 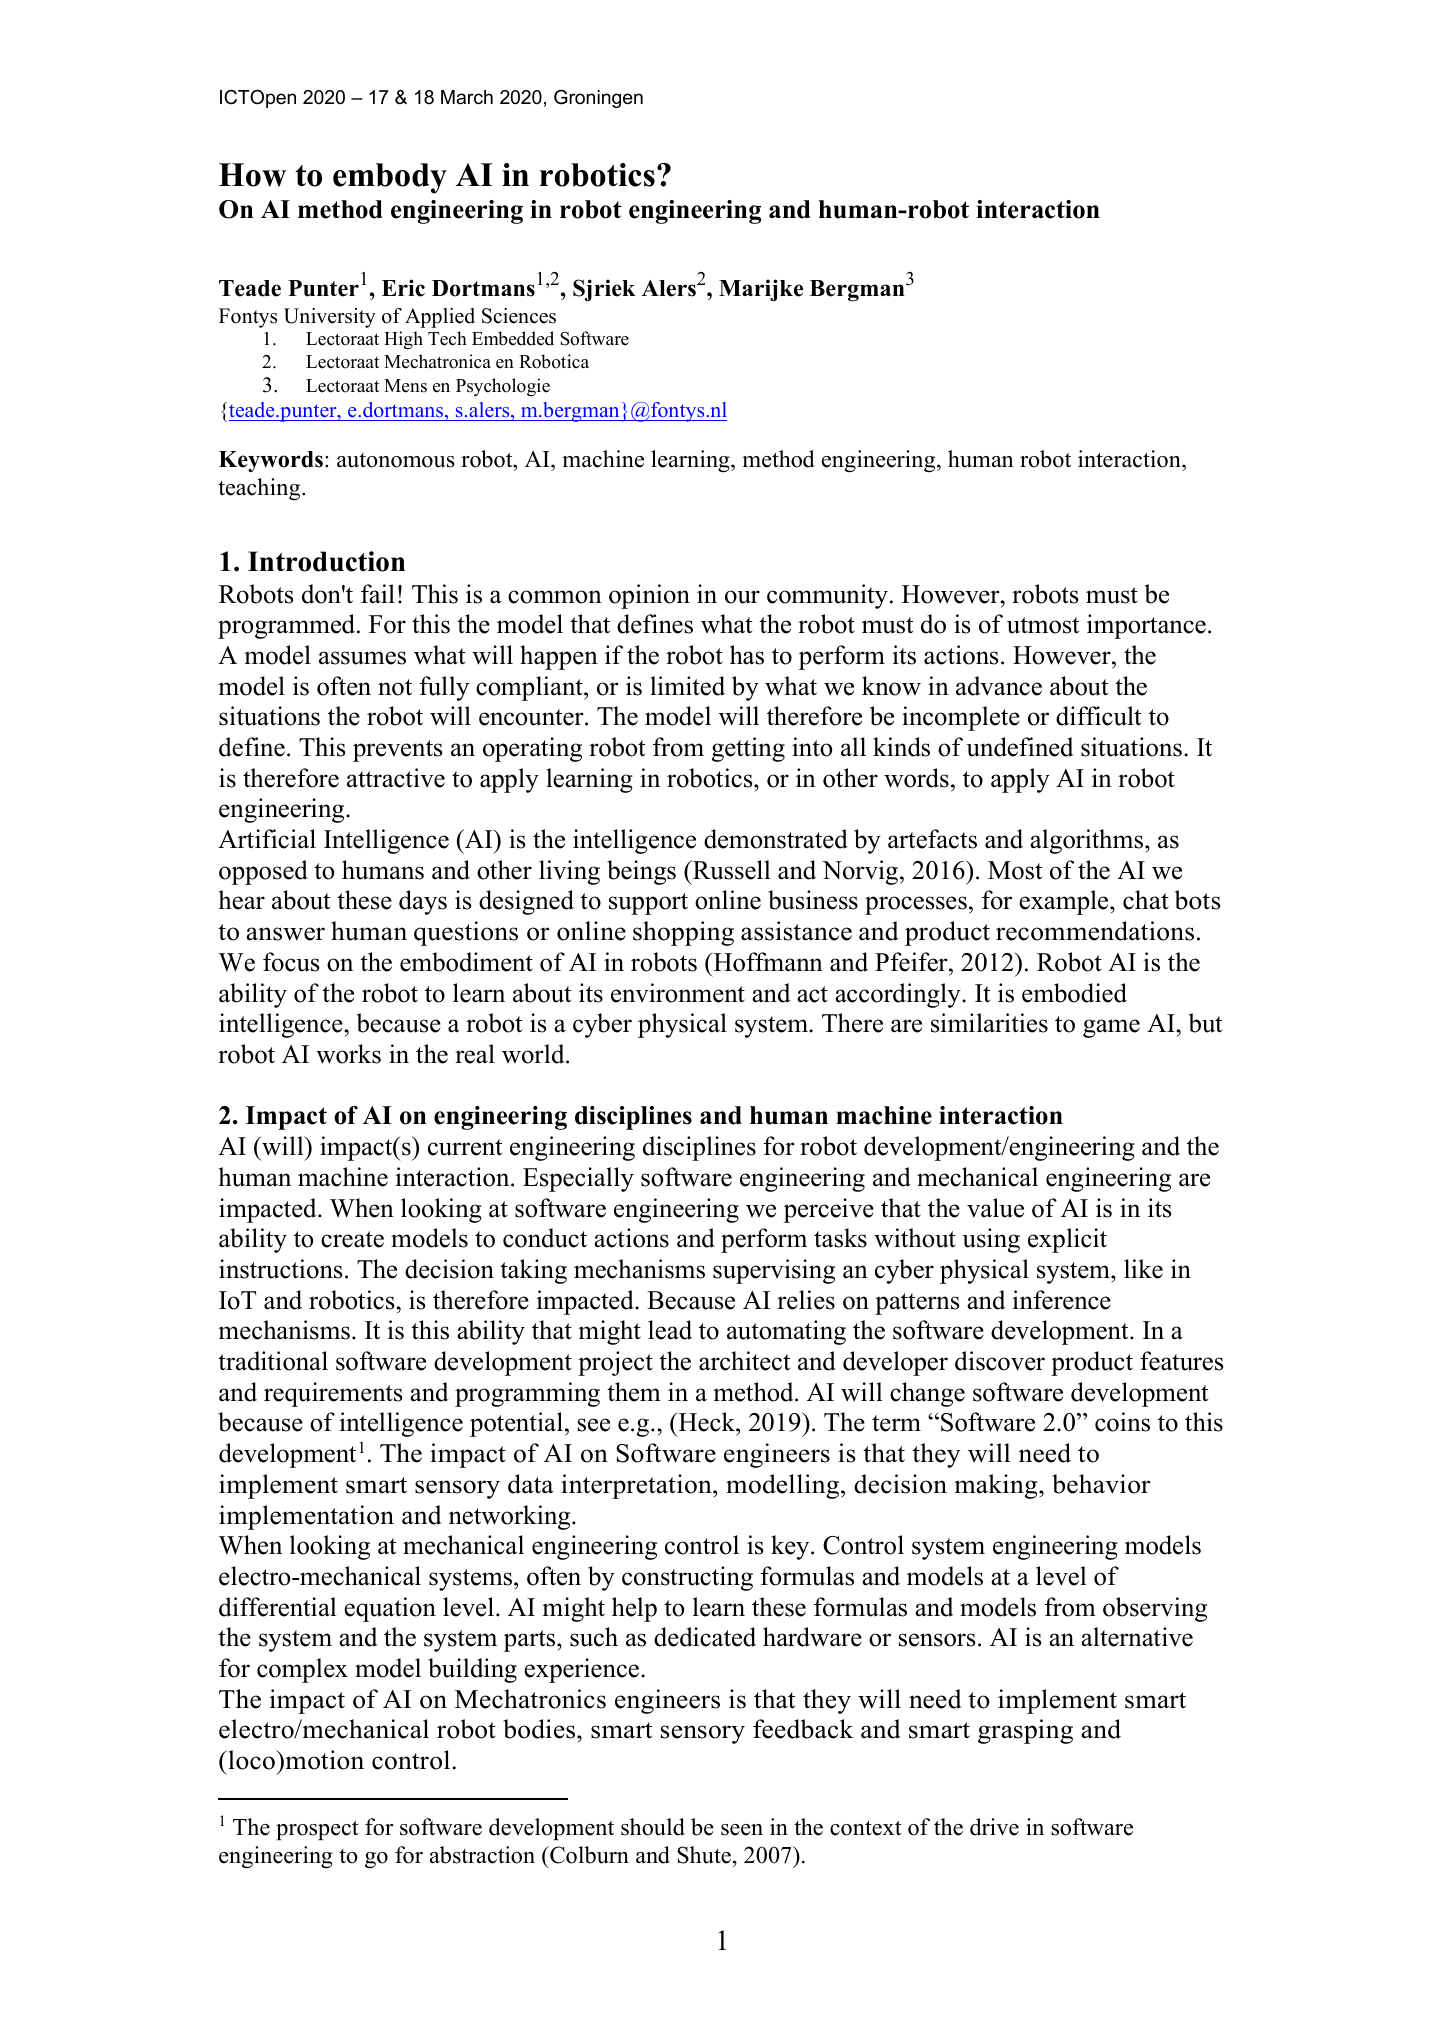 I want to click on prospect, so click(x=317, y=1830).
